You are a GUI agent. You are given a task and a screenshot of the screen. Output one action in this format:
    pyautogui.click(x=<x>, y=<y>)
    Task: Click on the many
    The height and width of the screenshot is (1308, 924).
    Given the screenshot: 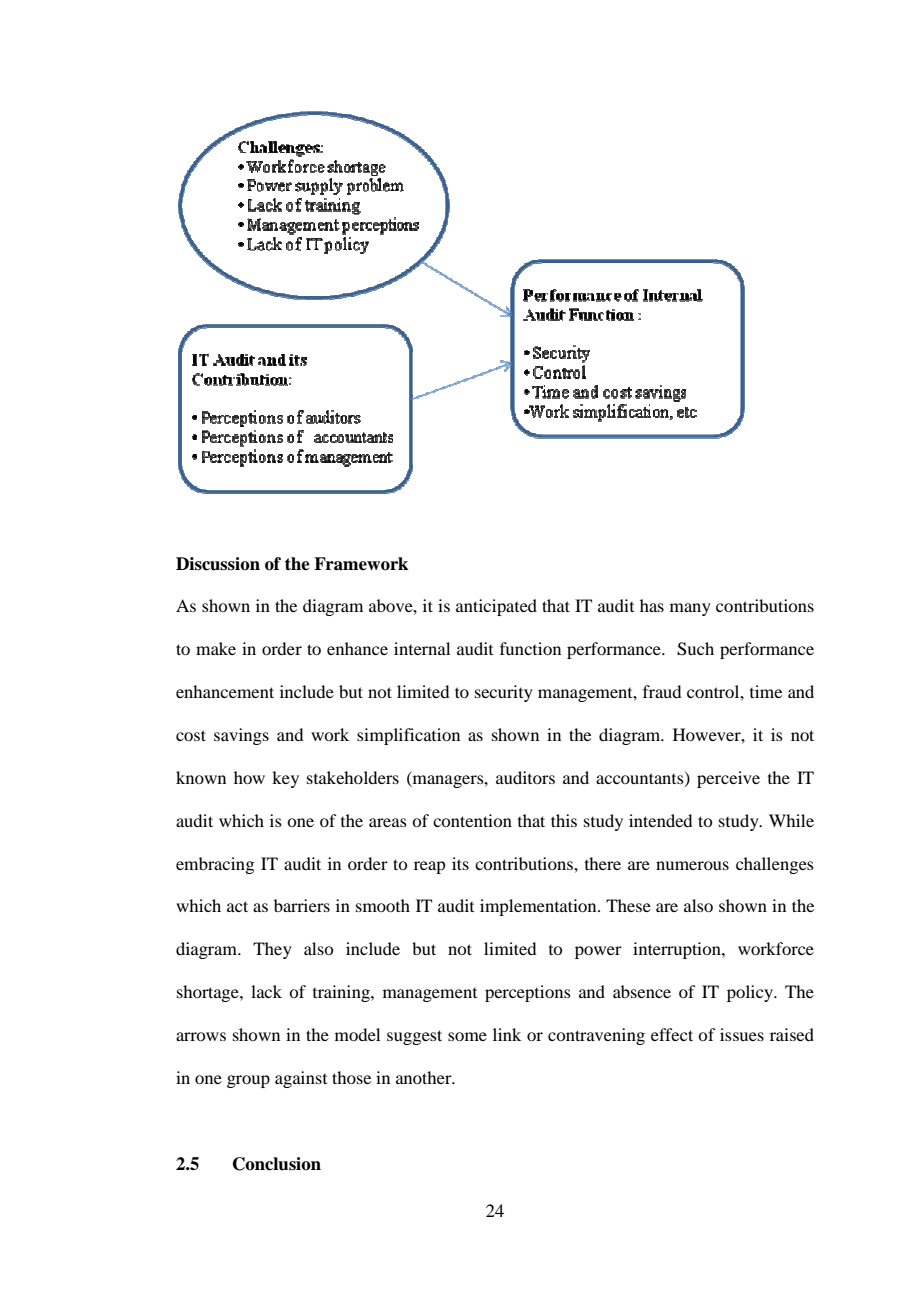 What is the action you would take?
    pyautogui.click(x=690, y=609)
